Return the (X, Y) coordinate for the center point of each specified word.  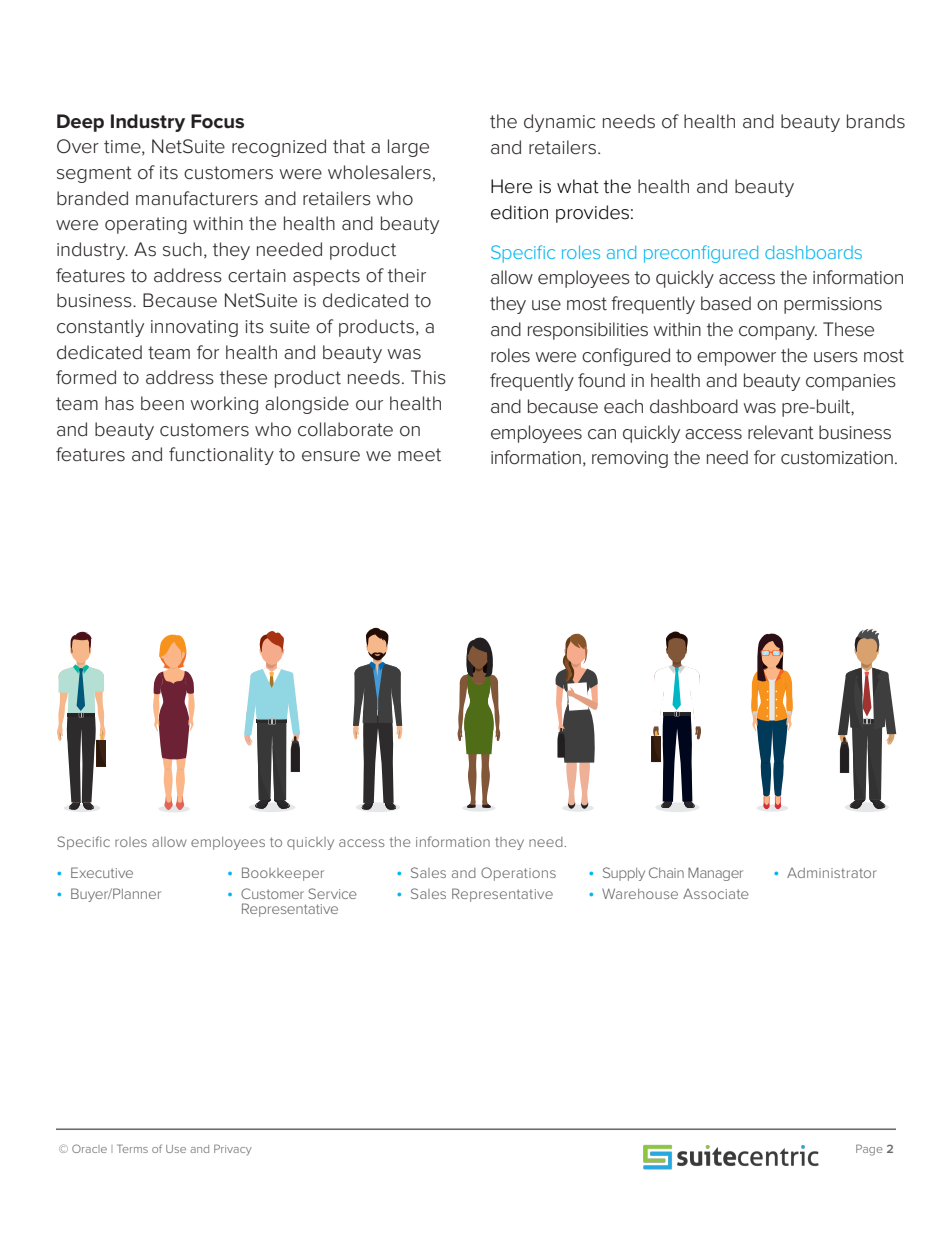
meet (419, 455)
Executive (102, 872)
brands (876, 121)
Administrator (832, 873)
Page (869, 1150)
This (428, 377)
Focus (217, 121)
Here (511, 186)
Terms (132, 1148)
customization (837, 458)
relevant (781, 432)
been (162, 403)
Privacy (233, 1149)
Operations (518, 874)
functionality (221, 456)
